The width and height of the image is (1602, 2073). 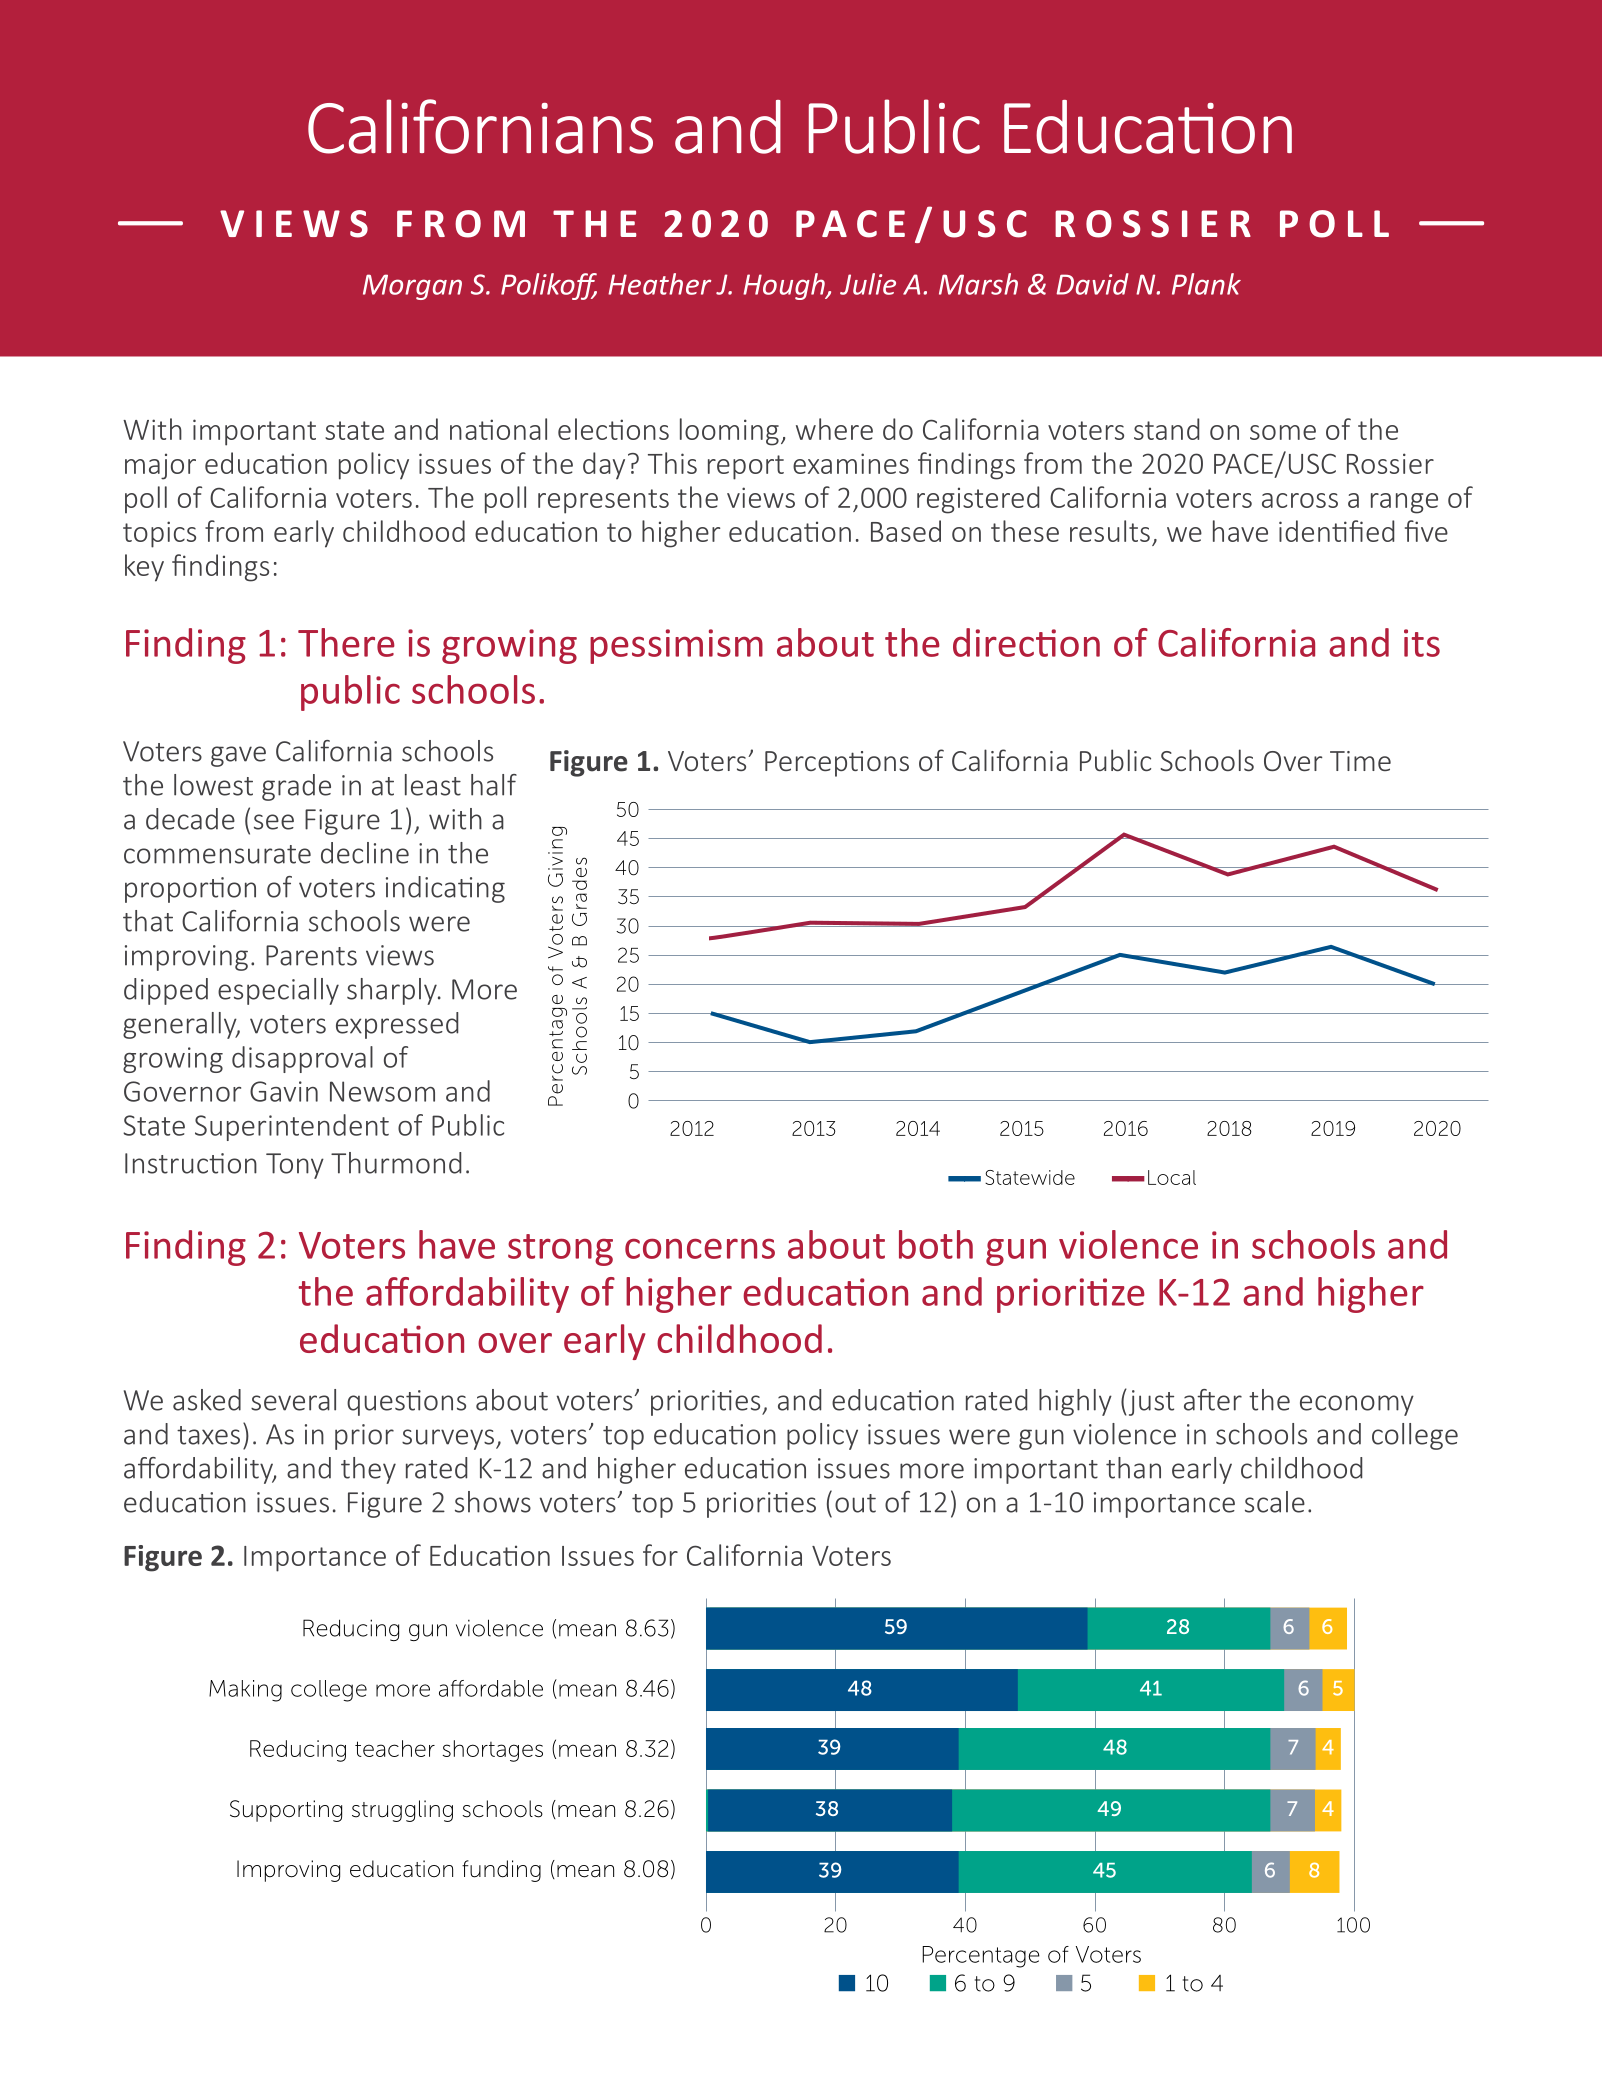 What do you see at coordinates (274, 822) in the image?
I see `see` at bounding box center [274, 822].
